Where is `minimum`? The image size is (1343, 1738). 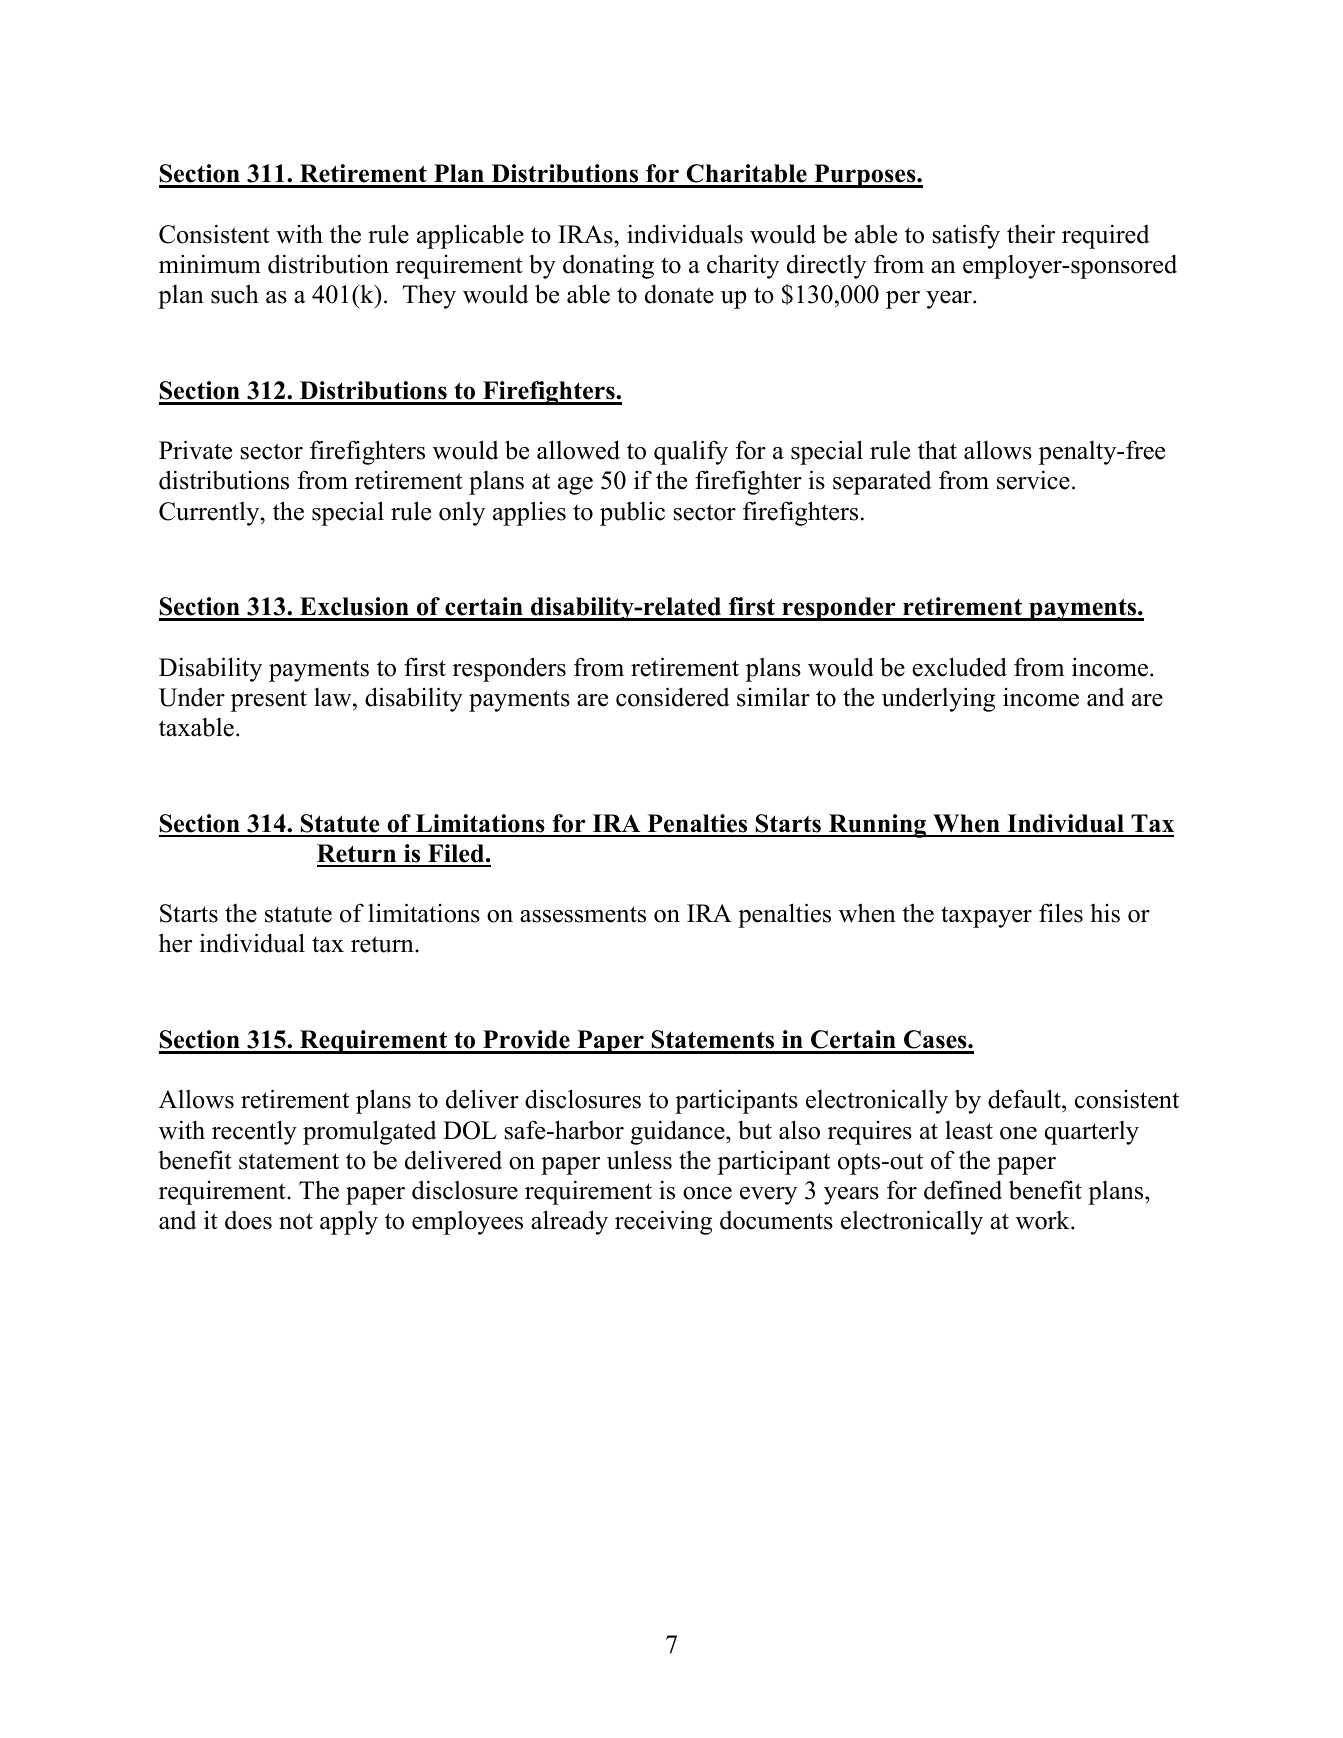 minimum is located at coordinates (210, 264).
